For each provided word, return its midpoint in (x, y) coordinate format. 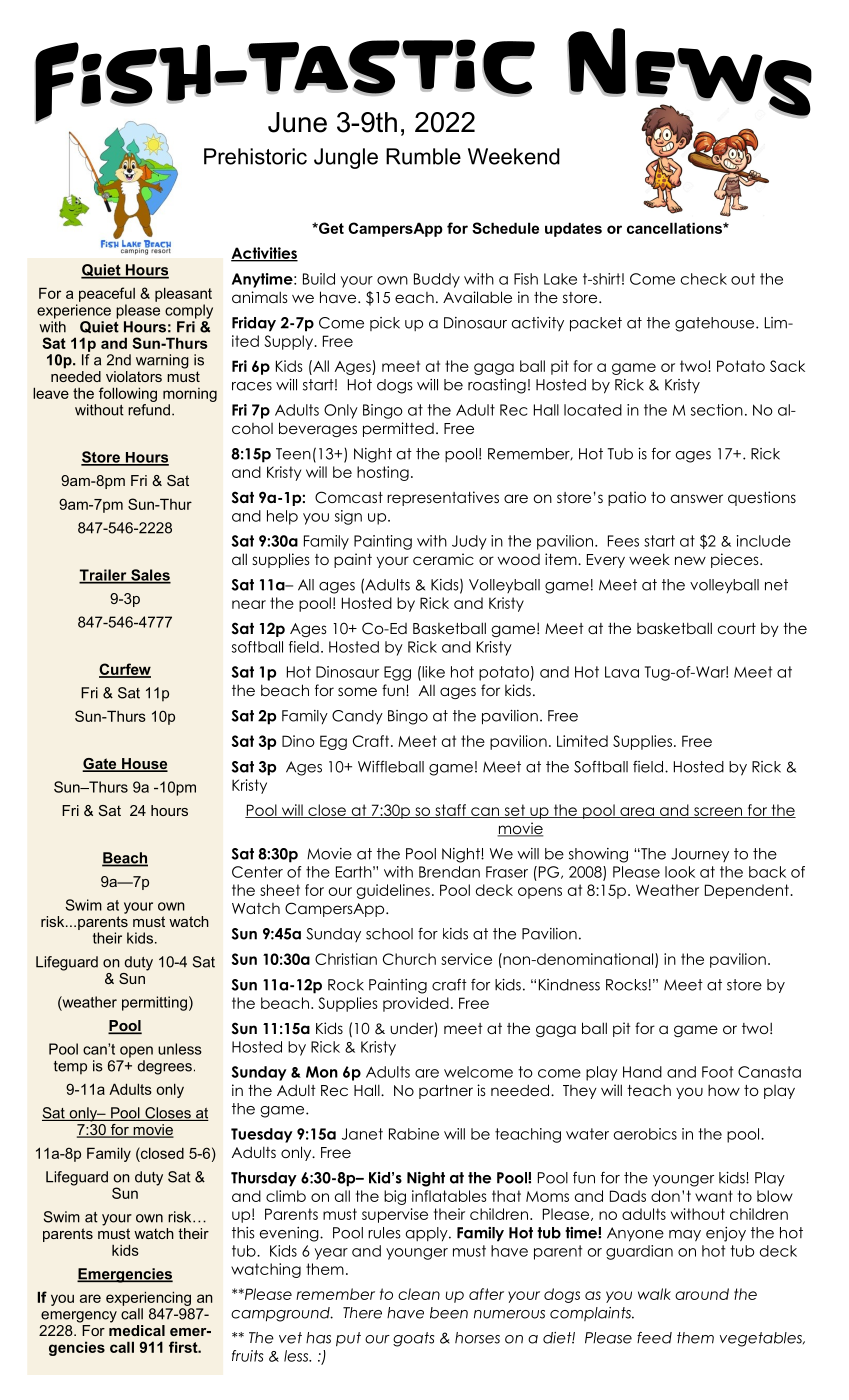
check (703, 279)
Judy (469, 542)
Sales (150, 576)
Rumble (423, 156)
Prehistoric (255, 156)
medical (137, 1329)
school (389, 934)
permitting (154, 1003)
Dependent (747, 891)
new (690, 560)
